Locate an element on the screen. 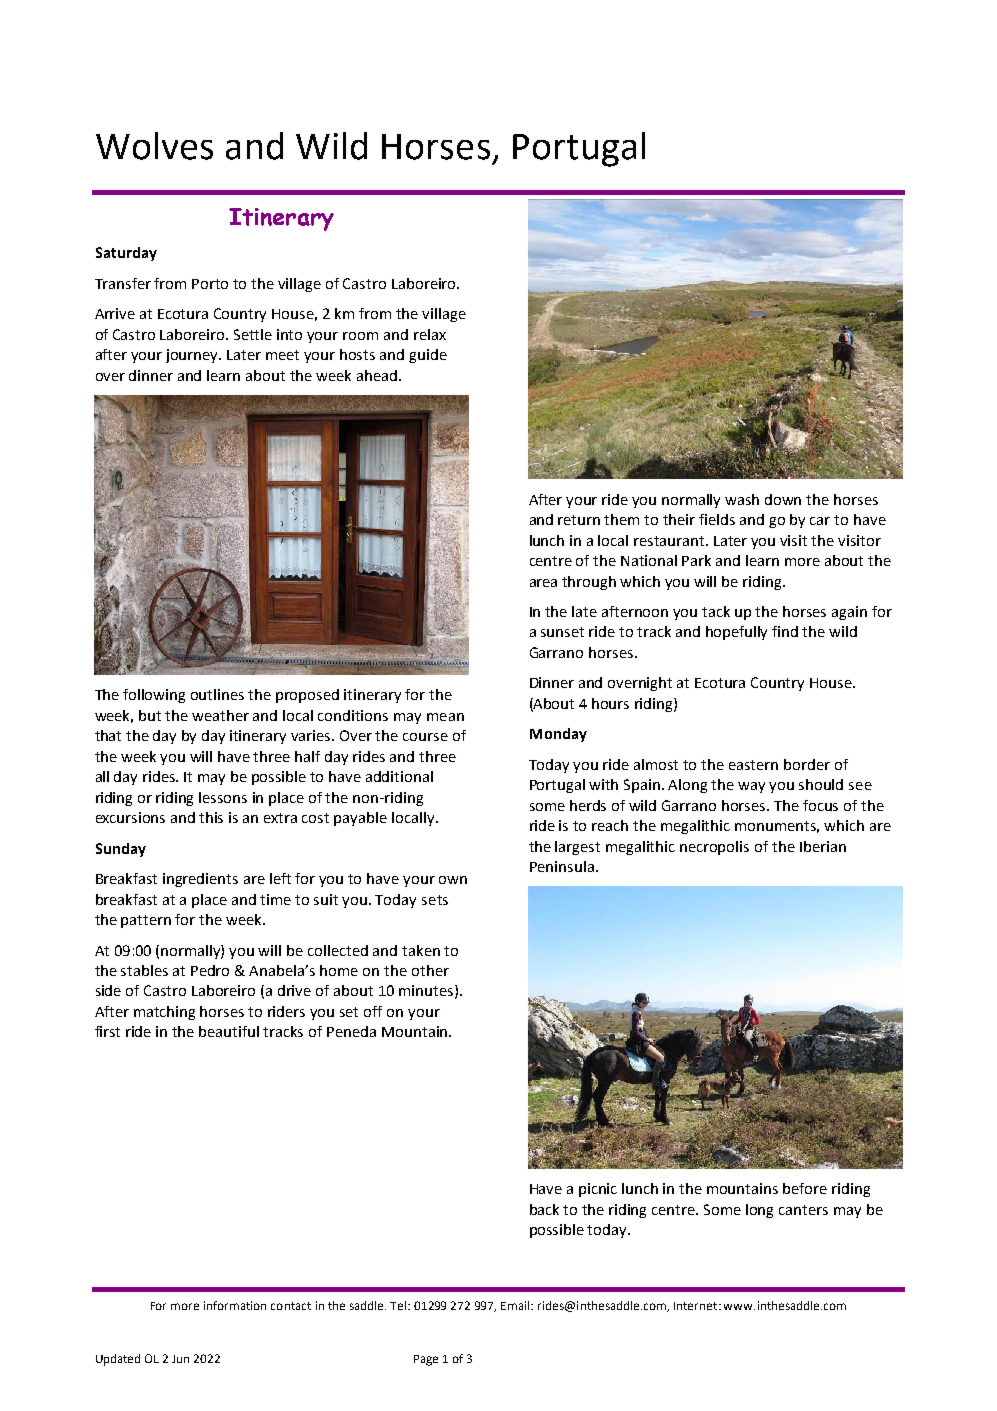 The height and width of the screenshot is (1411, 997). down is located at coordinates (783, 499).
